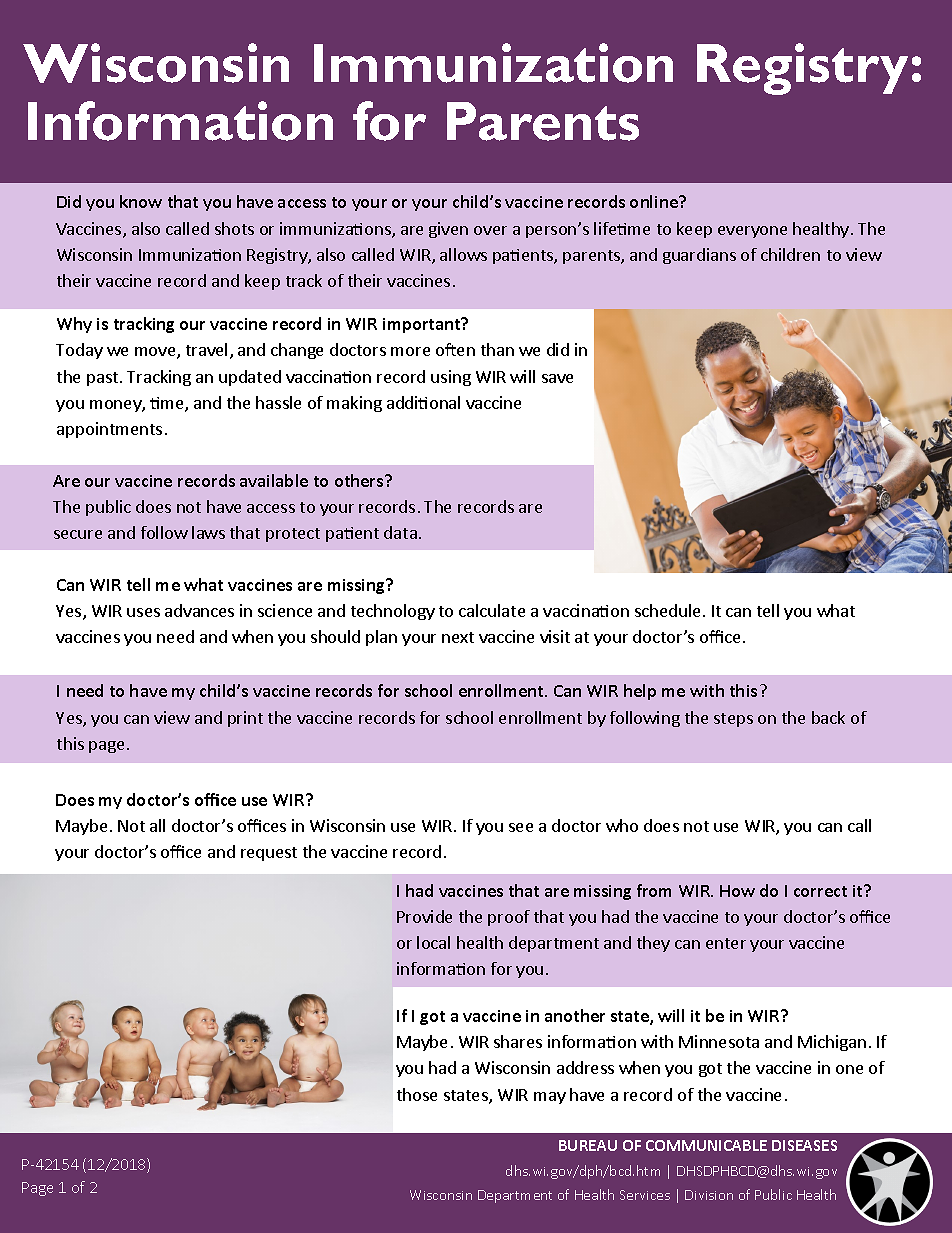  Describe the element at coordinates (706, 1145) in the page. I see `COMMUNICABLE` at that location.
